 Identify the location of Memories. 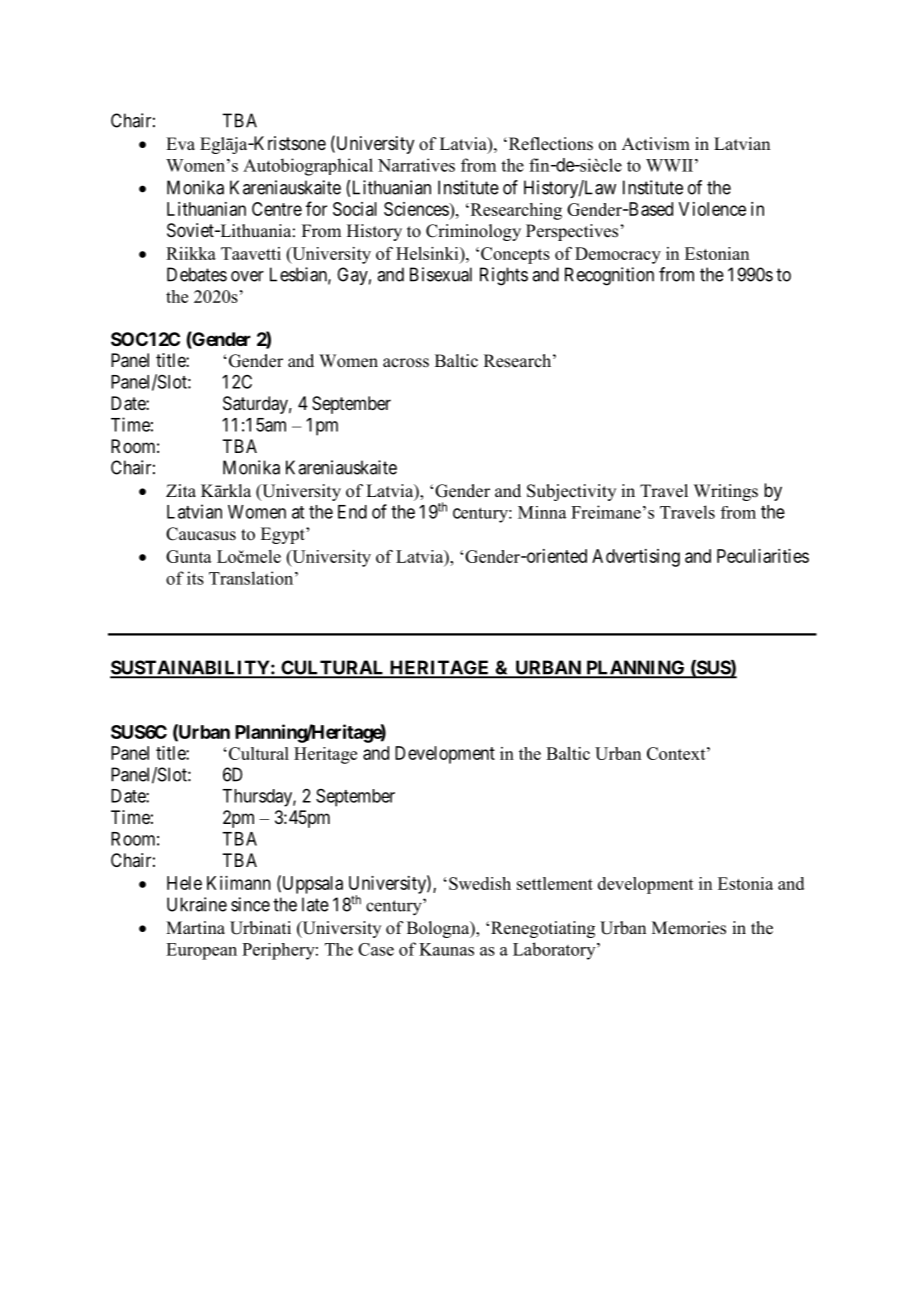
(689, 928).
